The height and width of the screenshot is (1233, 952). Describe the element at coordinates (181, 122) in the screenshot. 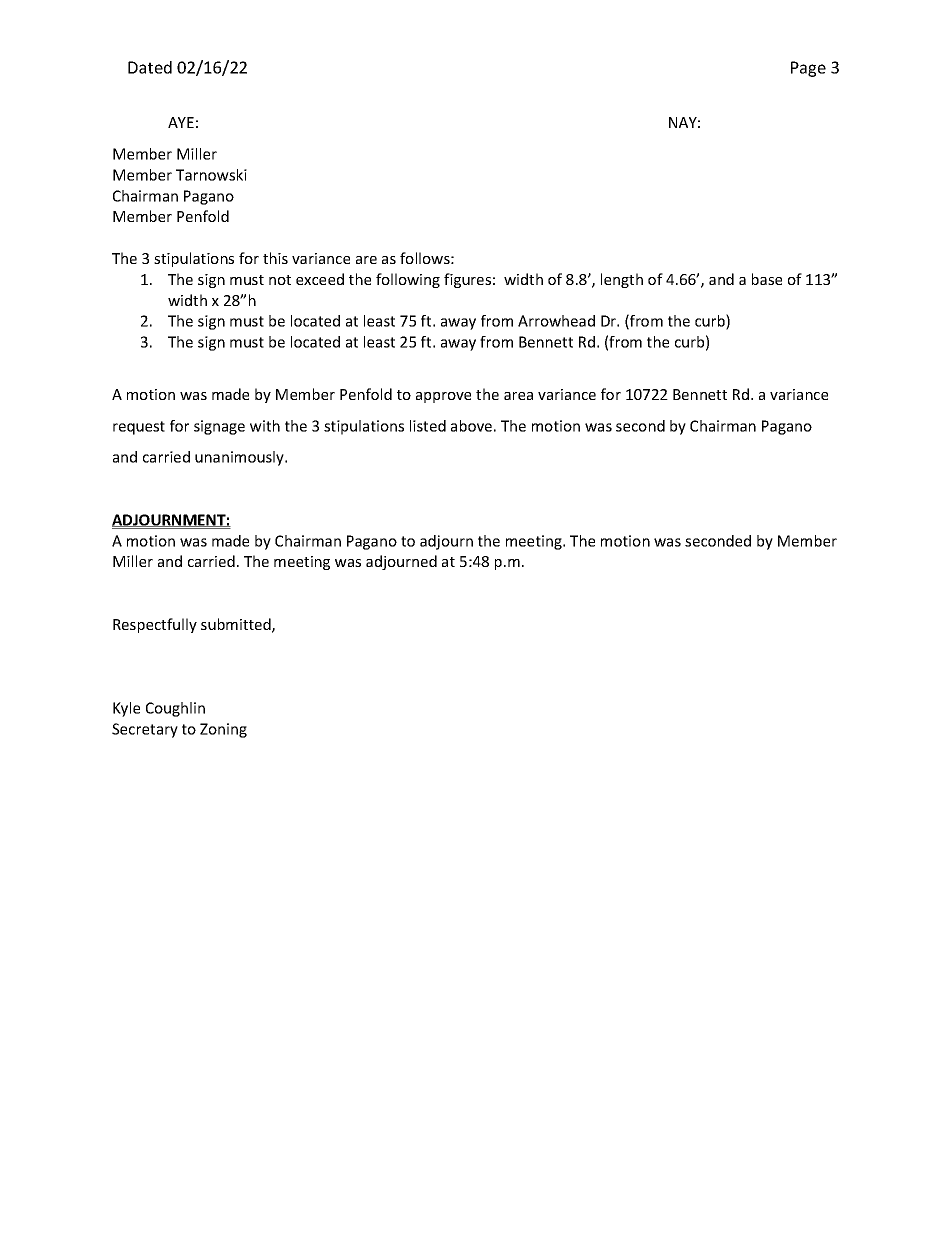

I see `AYE` at that location.
